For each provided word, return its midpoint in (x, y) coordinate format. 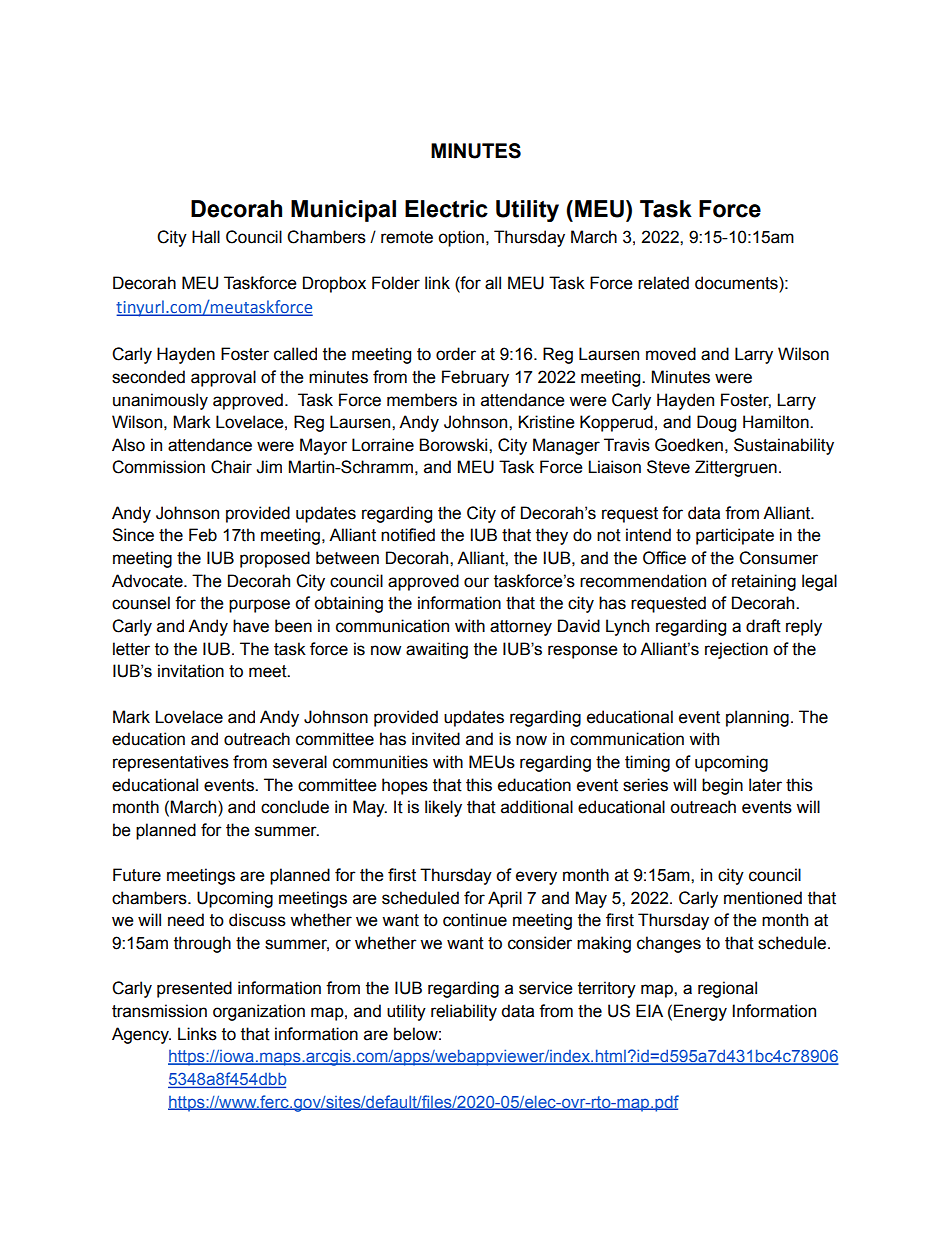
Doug (716, 423)
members (422, 400)
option (461, 238)
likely (443, 808)
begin (722, 786)
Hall (206, 237)
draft (763, 626)
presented (194, 989)
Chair (231, 467)
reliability (464, 1012)
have (251, 626)
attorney (521, 628)
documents (737, 283)
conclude (295, 807)
